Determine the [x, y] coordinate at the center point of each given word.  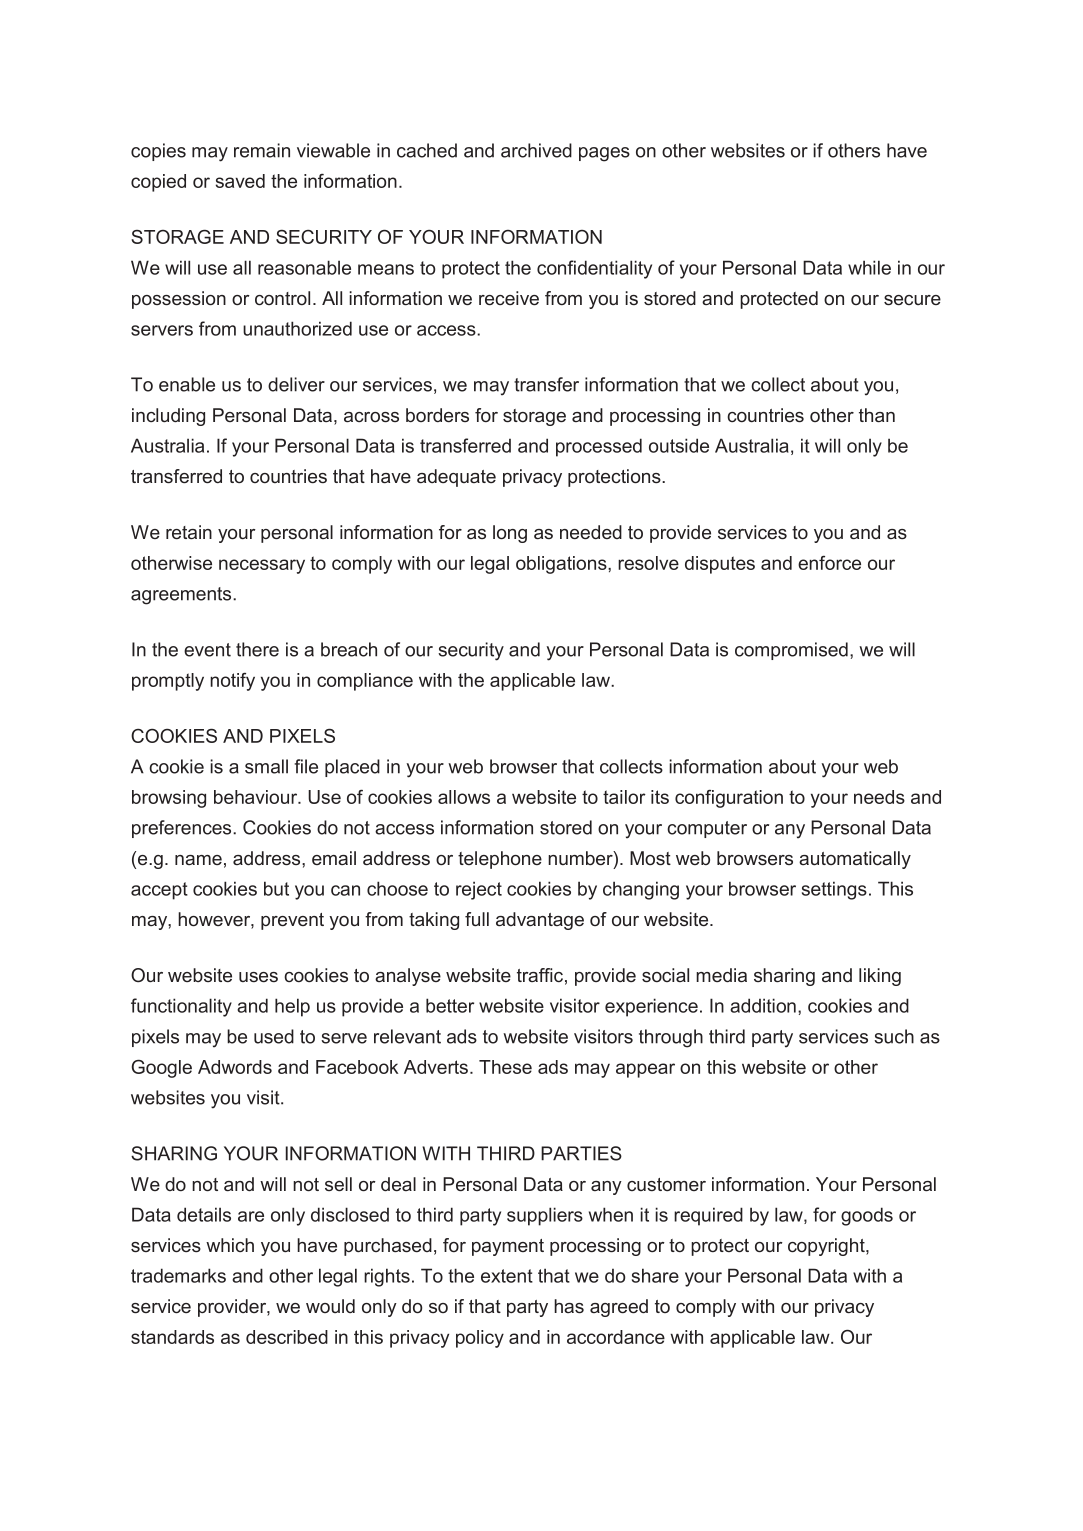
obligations [562, 565]
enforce [829, 563]
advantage [540, 921]
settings [834, 890]
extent [507, 1276]
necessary [262, 566]
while [869, 267]
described [287, 1337]
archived [536, 150]
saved [240, 181]
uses [258, 977]
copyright [827, 1247]
